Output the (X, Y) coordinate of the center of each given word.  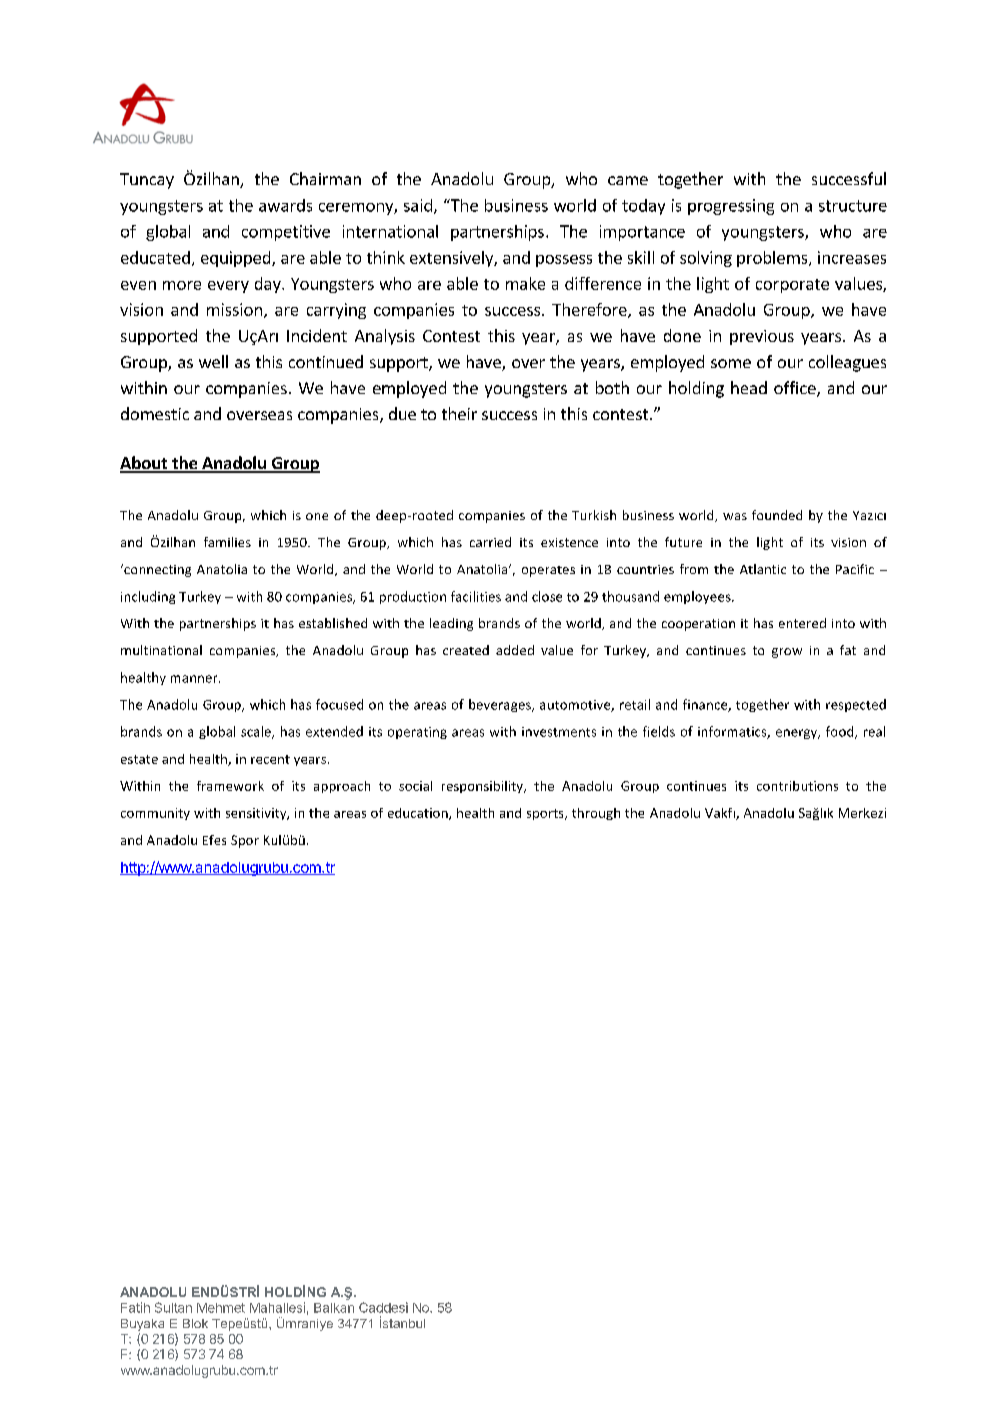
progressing (731, 207)
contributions (797, 786)
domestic (155, 413)
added (515, 650)
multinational (161, 650)
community (155, 814)
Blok (195, 1323)
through (596, 814)
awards (285, 205)
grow (787, 653)
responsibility (483, 787)
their (459, 413)
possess (564, 261)
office (796, 389)
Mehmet (221, 1308)
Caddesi (383, 1307)
